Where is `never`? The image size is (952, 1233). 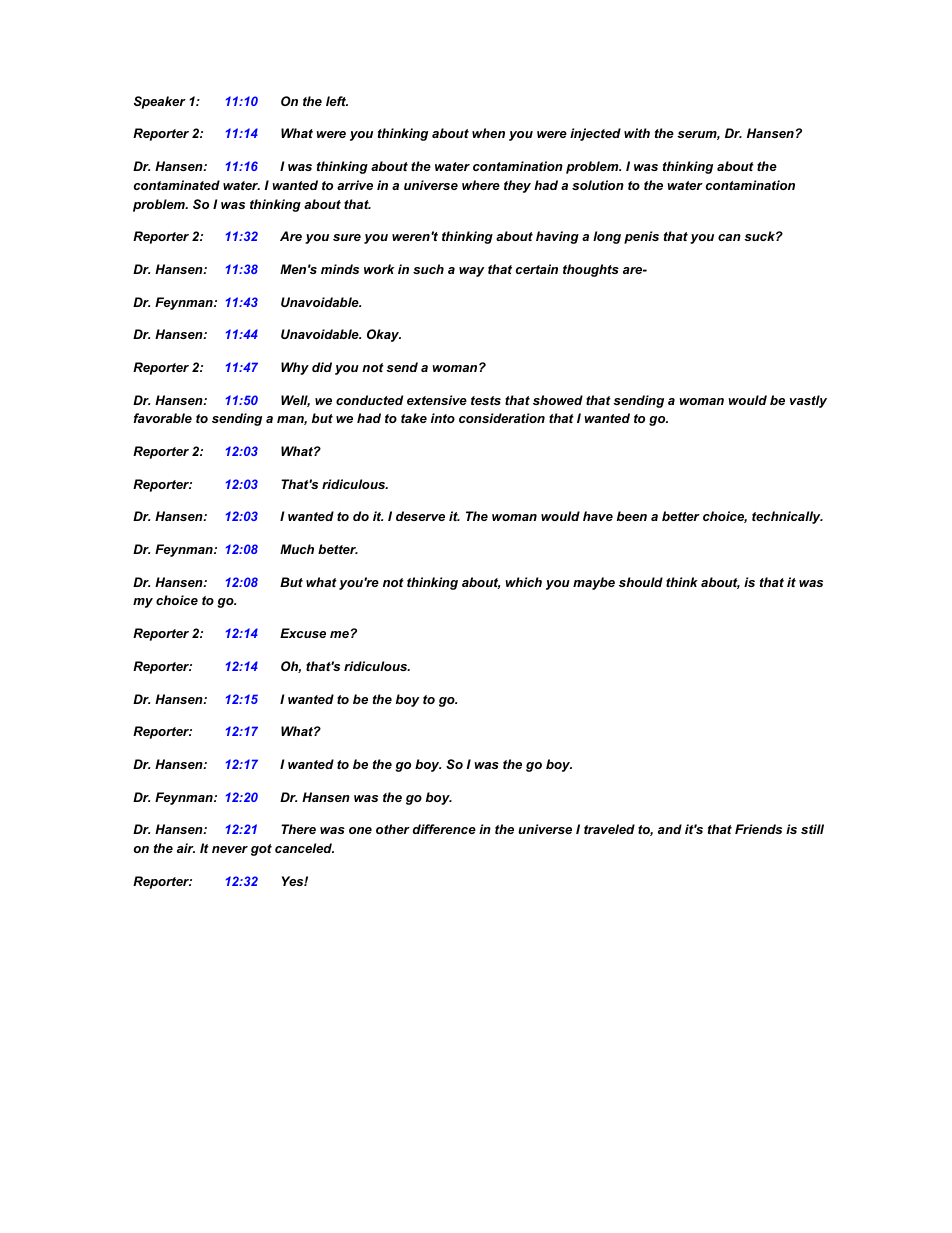 never is located at coordinates (230, 849).
